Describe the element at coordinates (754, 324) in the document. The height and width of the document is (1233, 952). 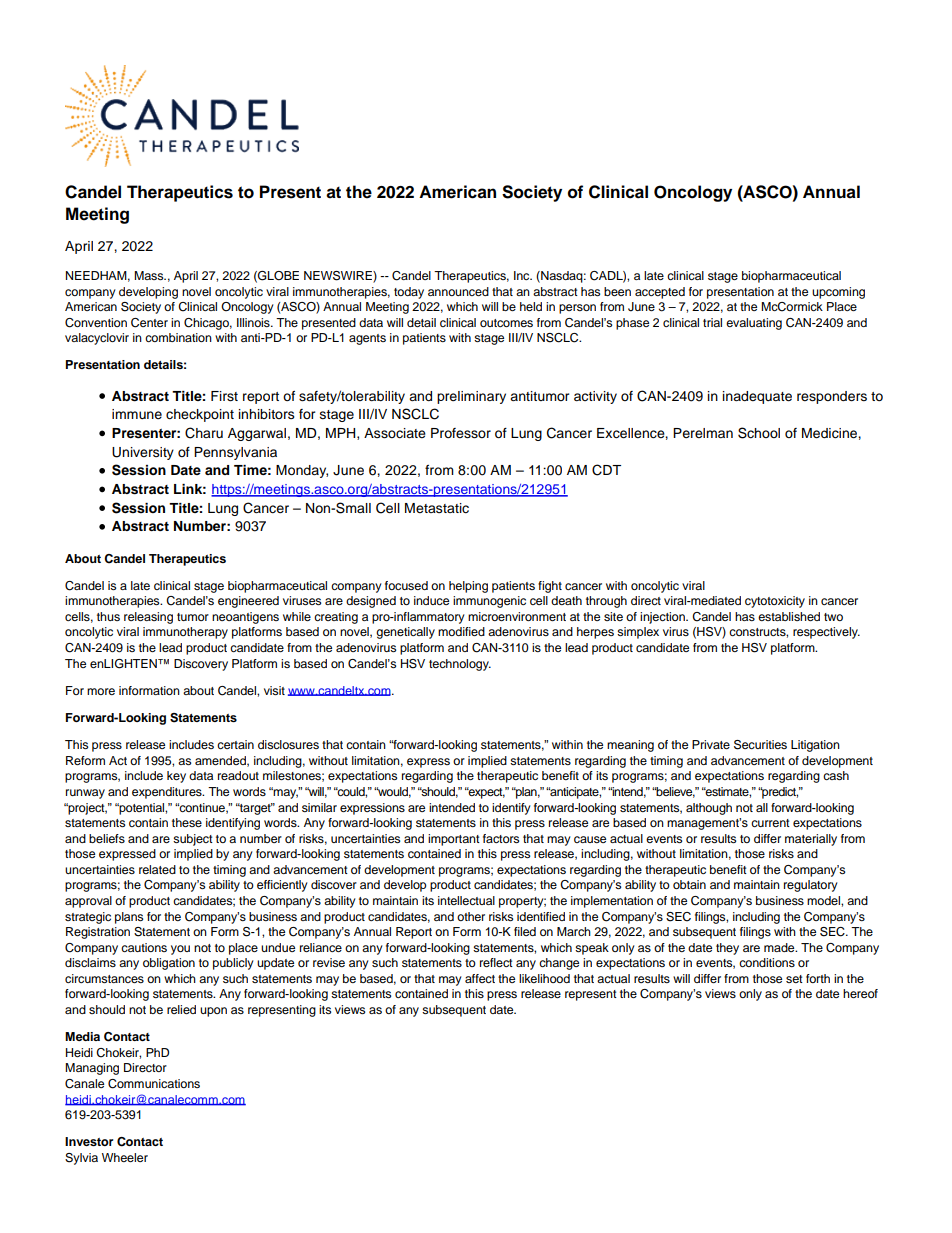
I see `evaluating` at that location.
